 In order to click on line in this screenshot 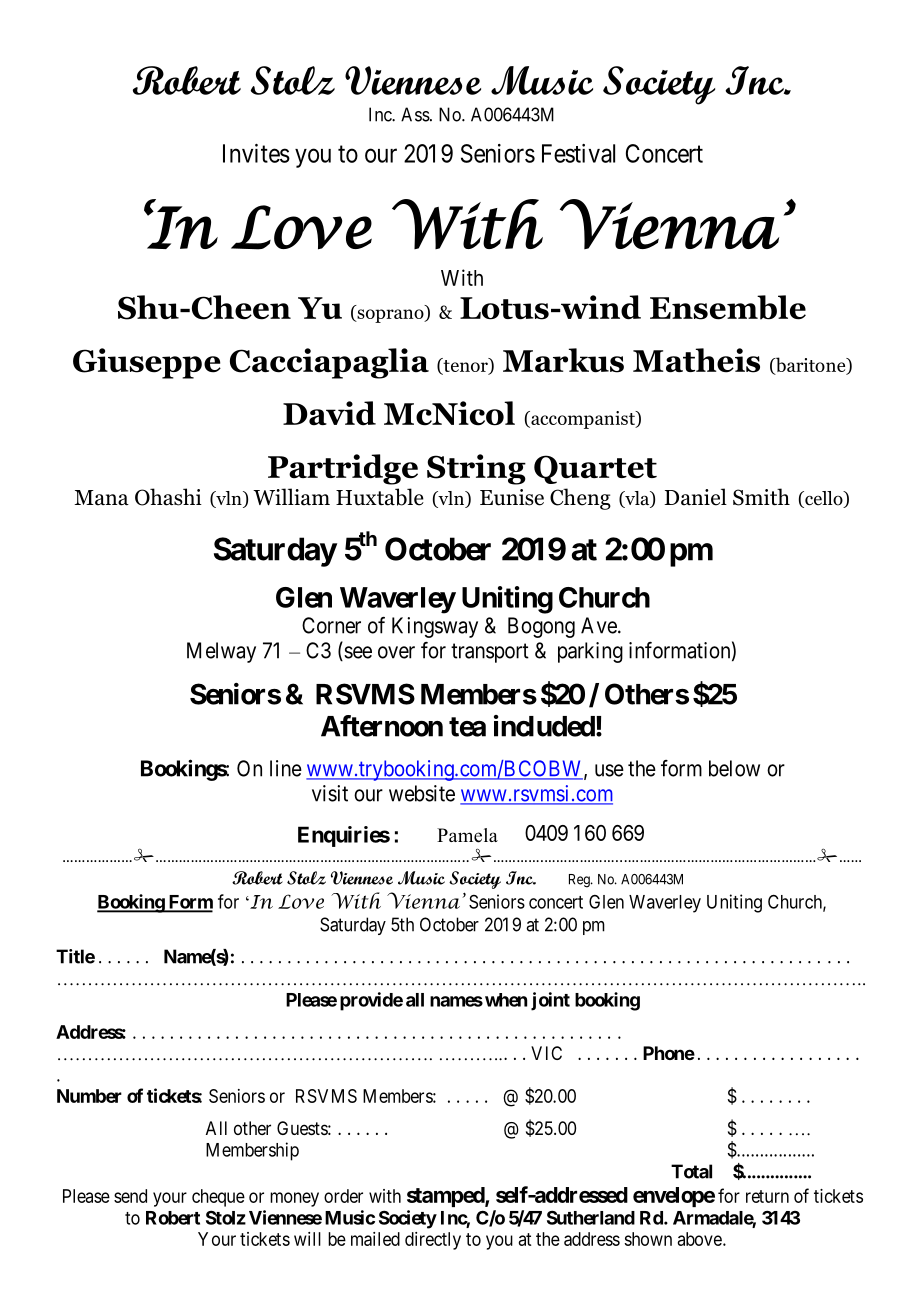, I will do `click(286, 768)`.
